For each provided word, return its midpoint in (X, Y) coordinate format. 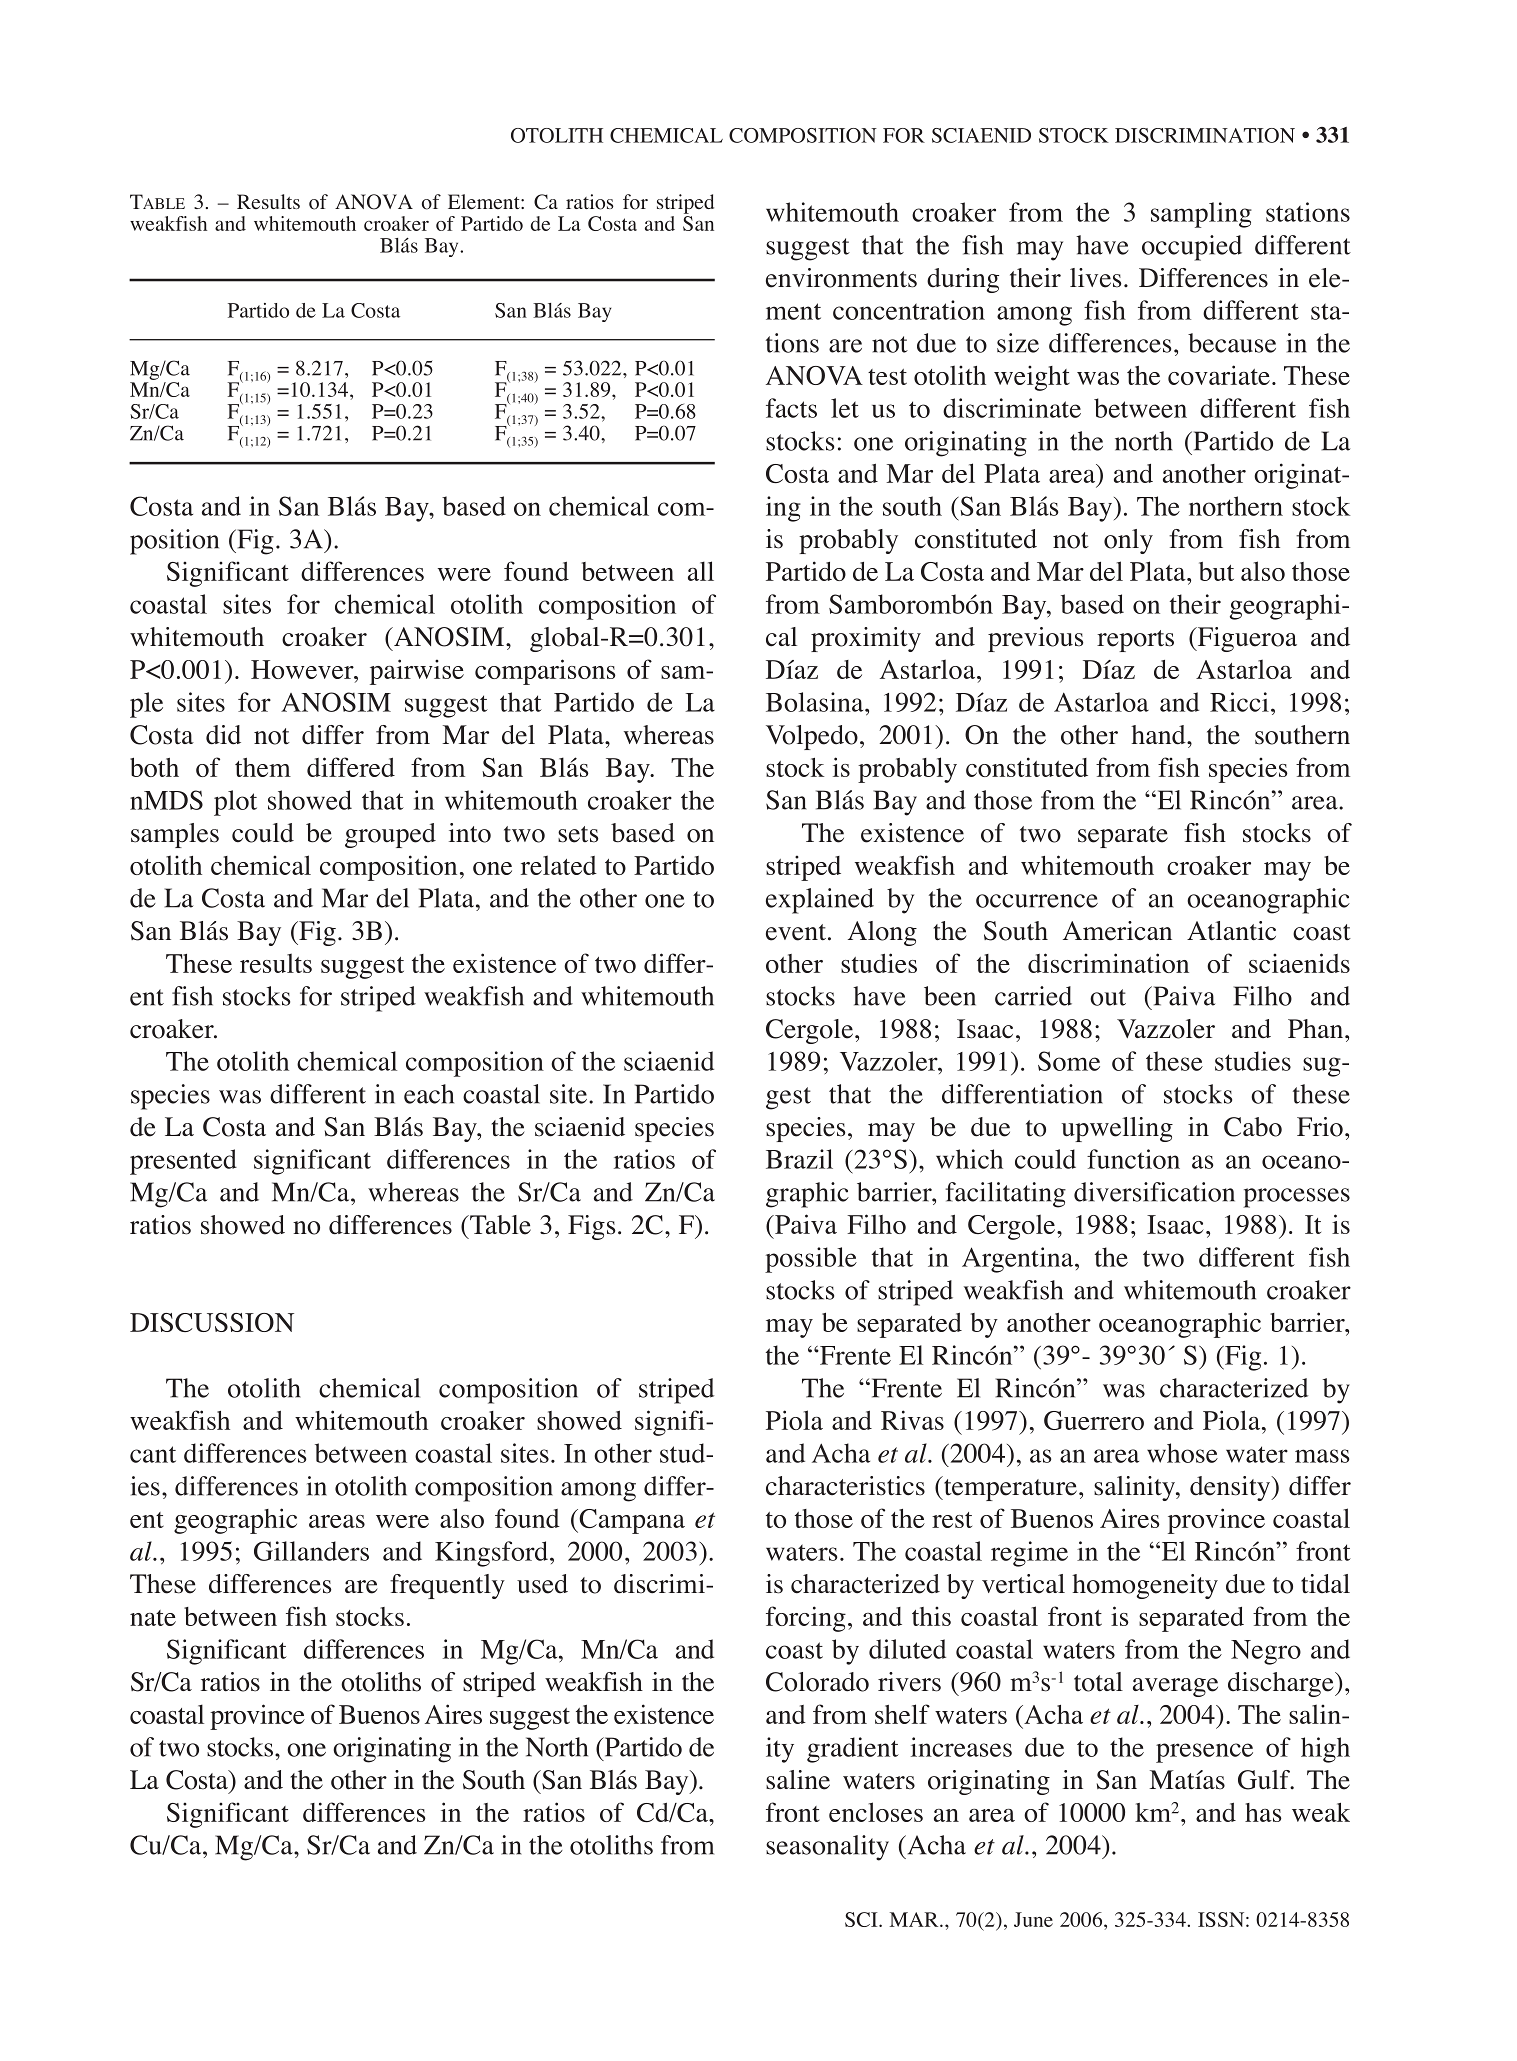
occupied (1192, 248)
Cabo (1253, 1127)
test (887, 377)
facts (791, 408)
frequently (447, 1586)
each (429, 1094)
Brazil (799, 1159)
